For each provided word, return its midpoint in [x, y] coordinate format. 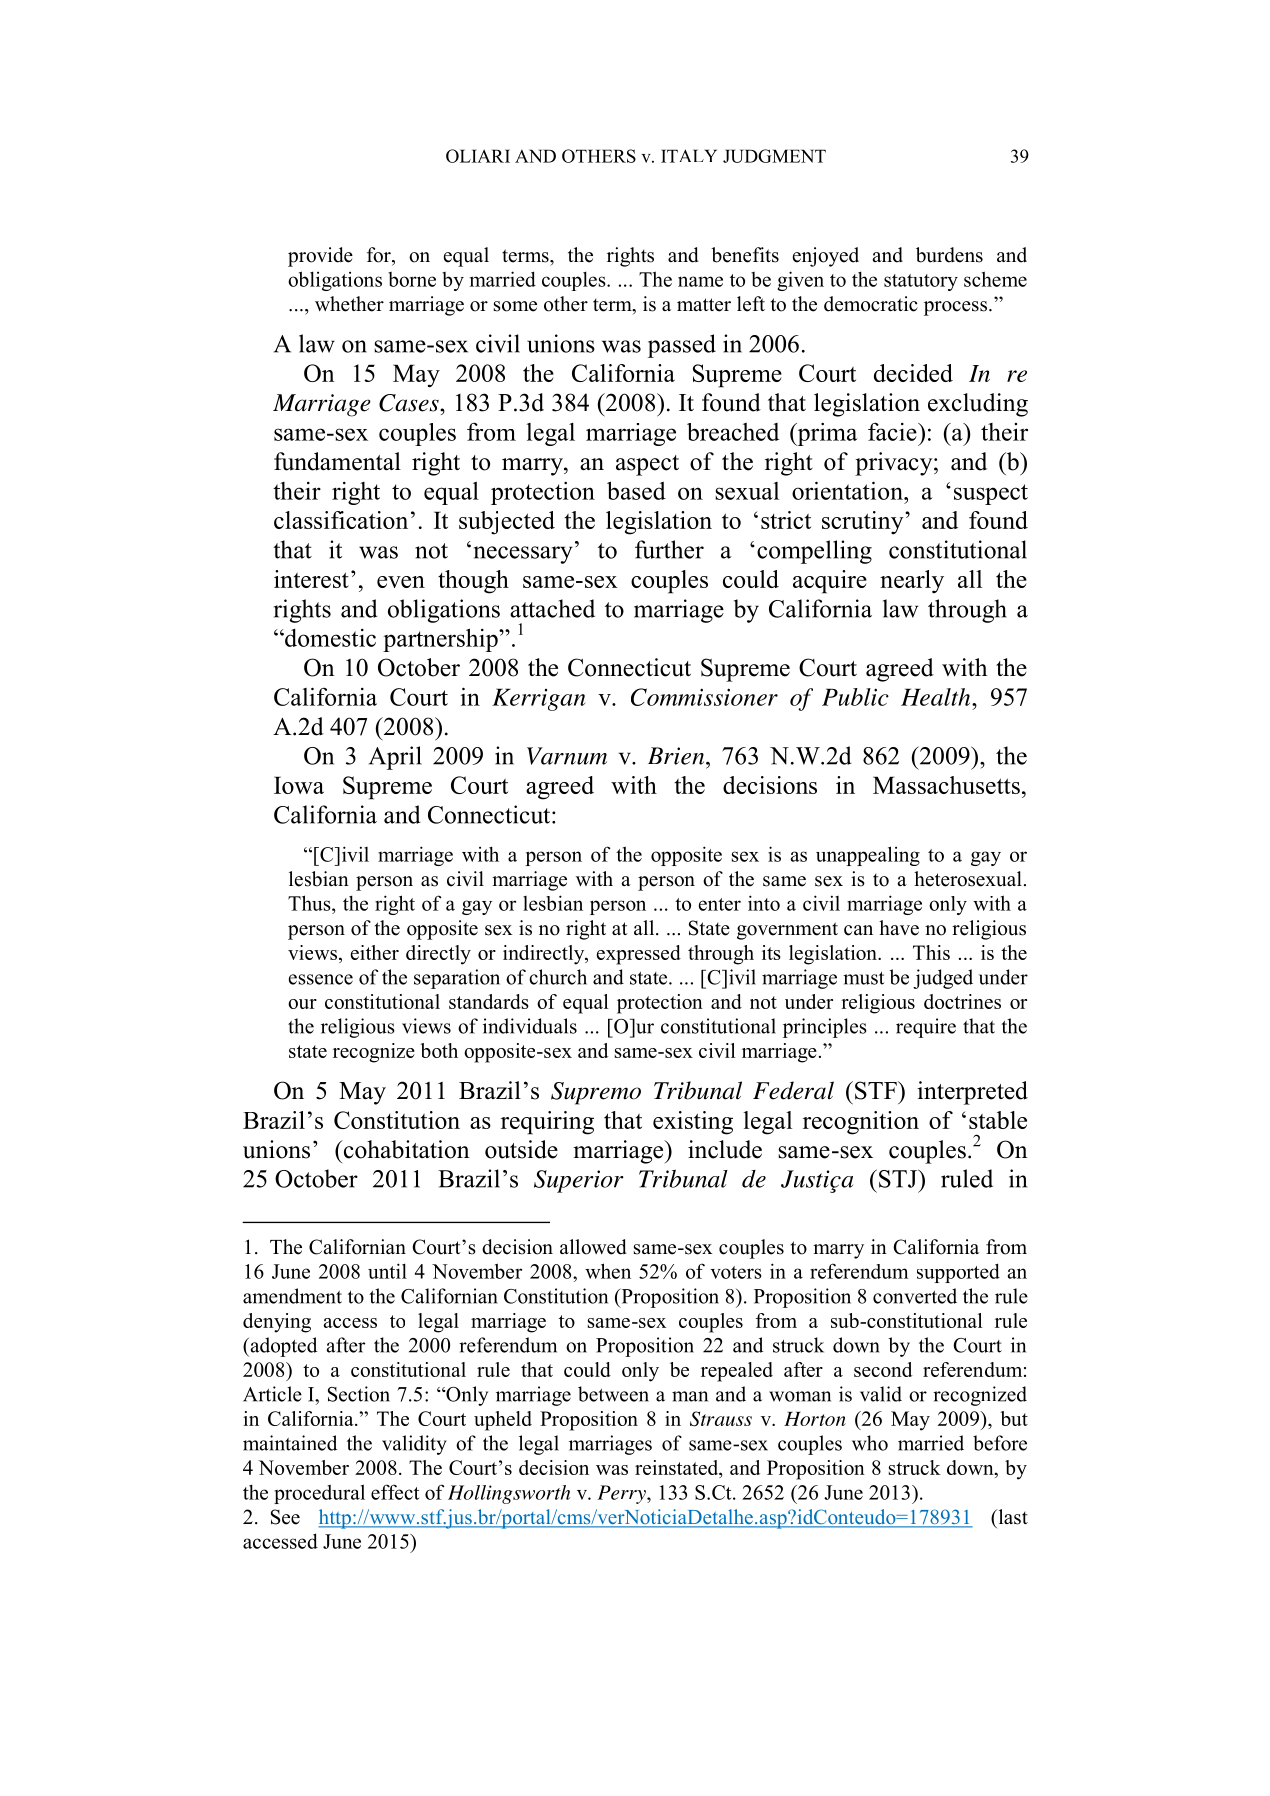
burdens [949, 255]
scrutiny [864, 523]
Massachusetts [946, 785]
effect [395, 1492]
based [636, 490]
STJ [899, 1178]
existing [693, 1123]
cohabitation [405, 1149]
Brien [677, 756]
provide [320, 257]
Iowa [299, 785]
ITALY [689, 156]
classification [341, 520]
